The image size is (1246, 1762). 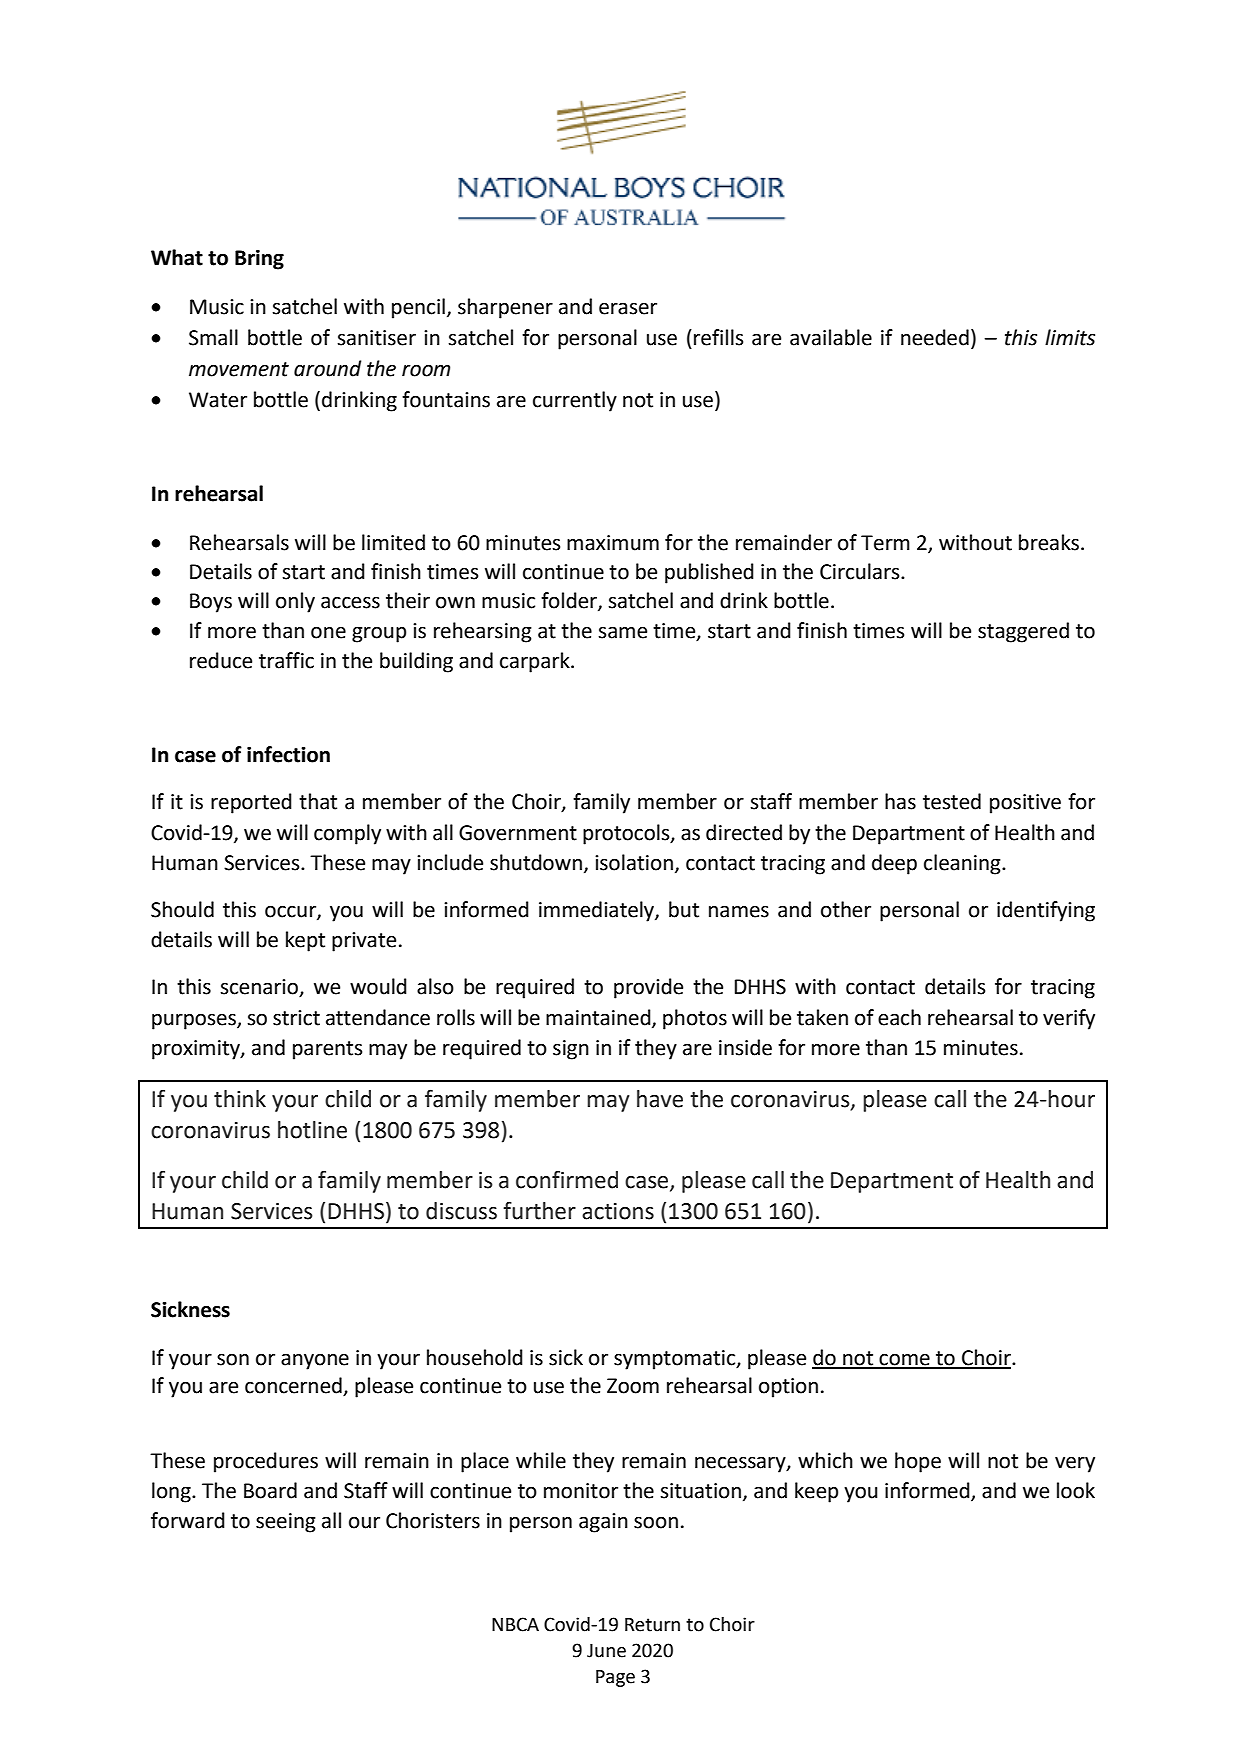 I want to click on traffic, so click(x=286, y=660).
